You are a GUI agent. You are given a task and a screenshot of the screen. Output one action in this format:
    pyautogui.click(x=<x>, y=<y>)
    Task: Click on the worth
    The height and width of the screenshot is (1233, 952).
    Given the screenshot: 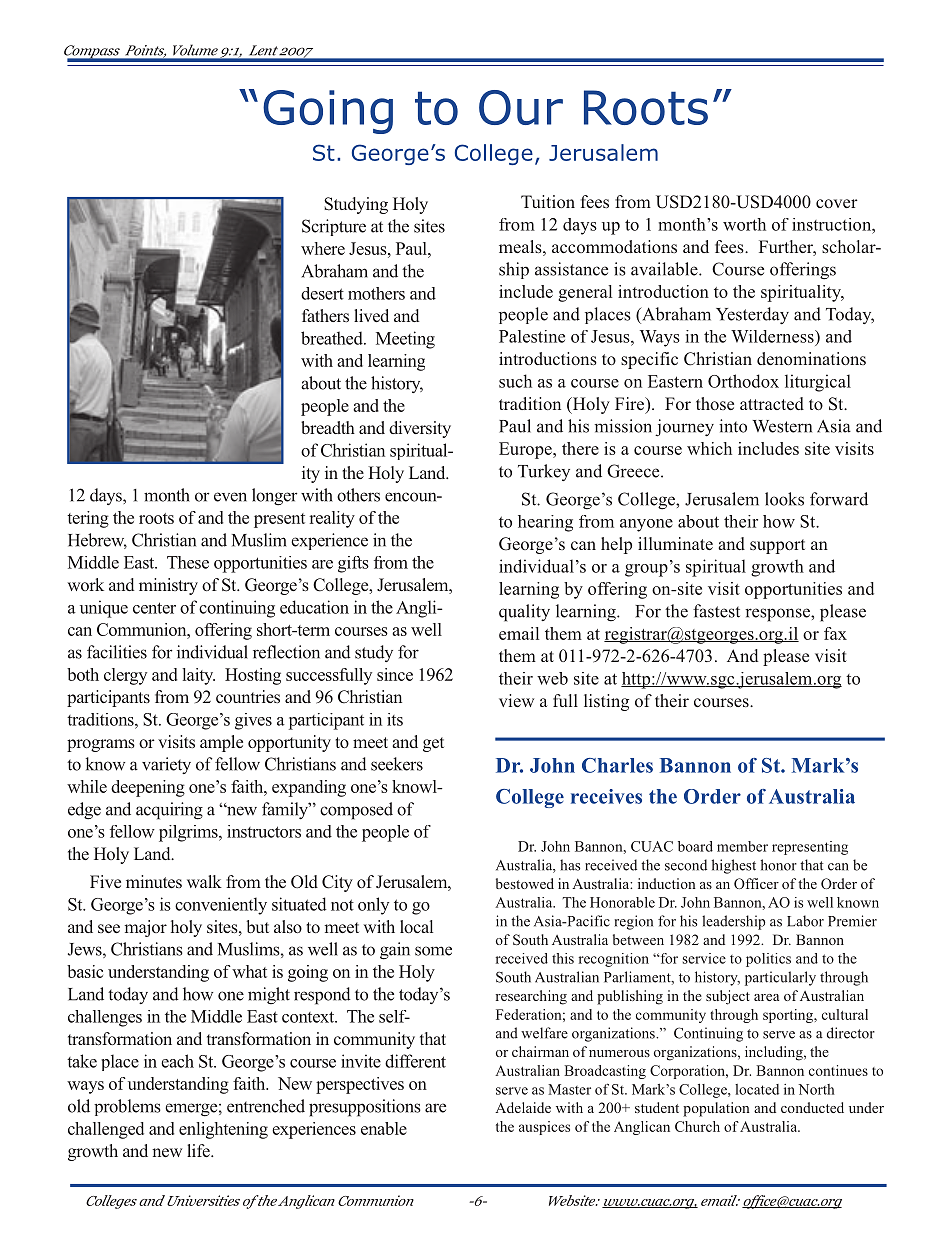 What is the action you would take?
    pyautogui.click(x=744, y=224)
